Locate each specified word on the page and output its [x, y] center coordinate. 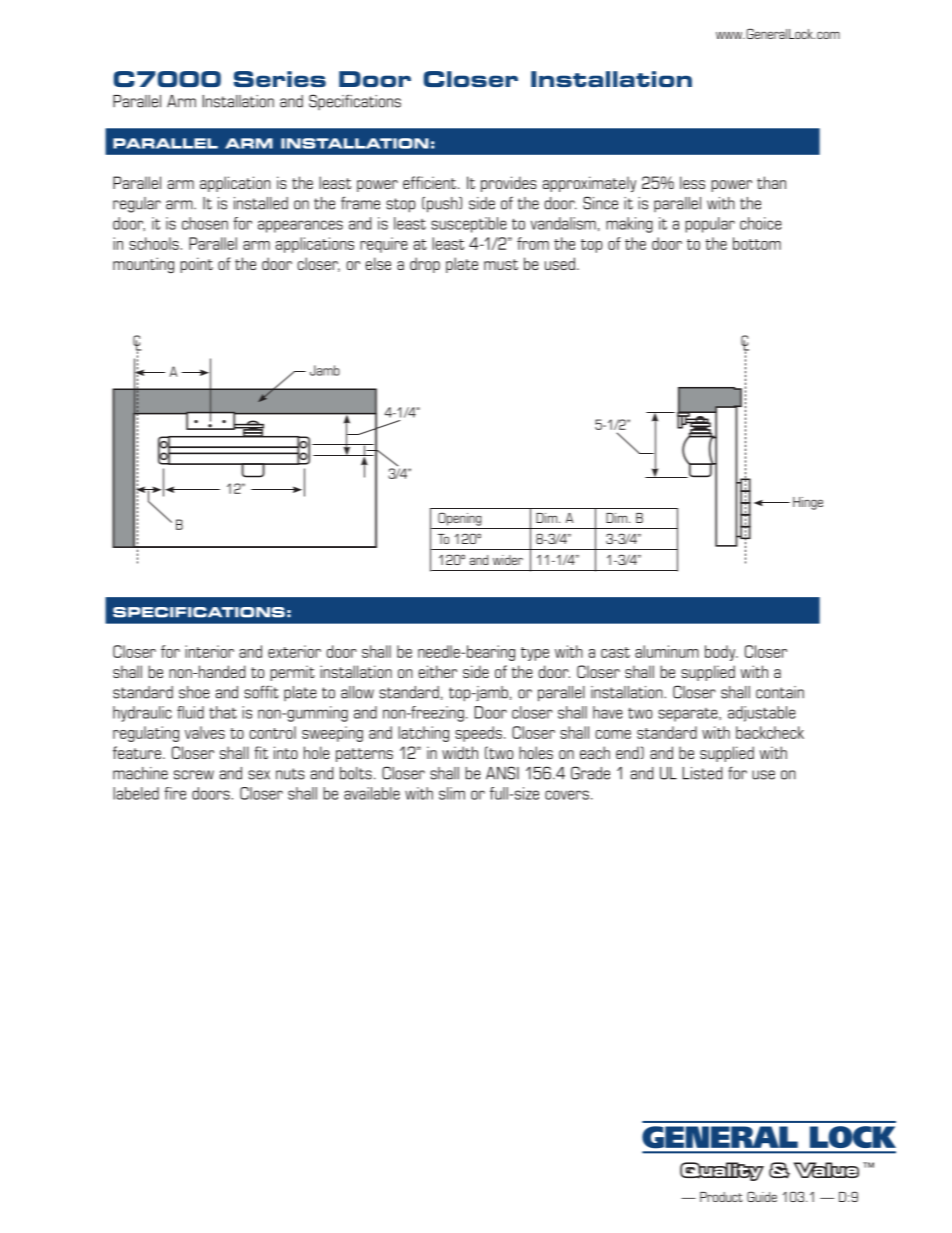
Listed [702, 773]
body [721, 653]
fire [175, 793]
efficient [429, 182]
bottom [757, 243]
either [437, 671]
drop [425, 265]
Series [280, 79]
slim [452, 793]
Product [721, 1197]
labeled [136, 793]
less [692, 182]
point [196, 265]
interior [209, 651]
